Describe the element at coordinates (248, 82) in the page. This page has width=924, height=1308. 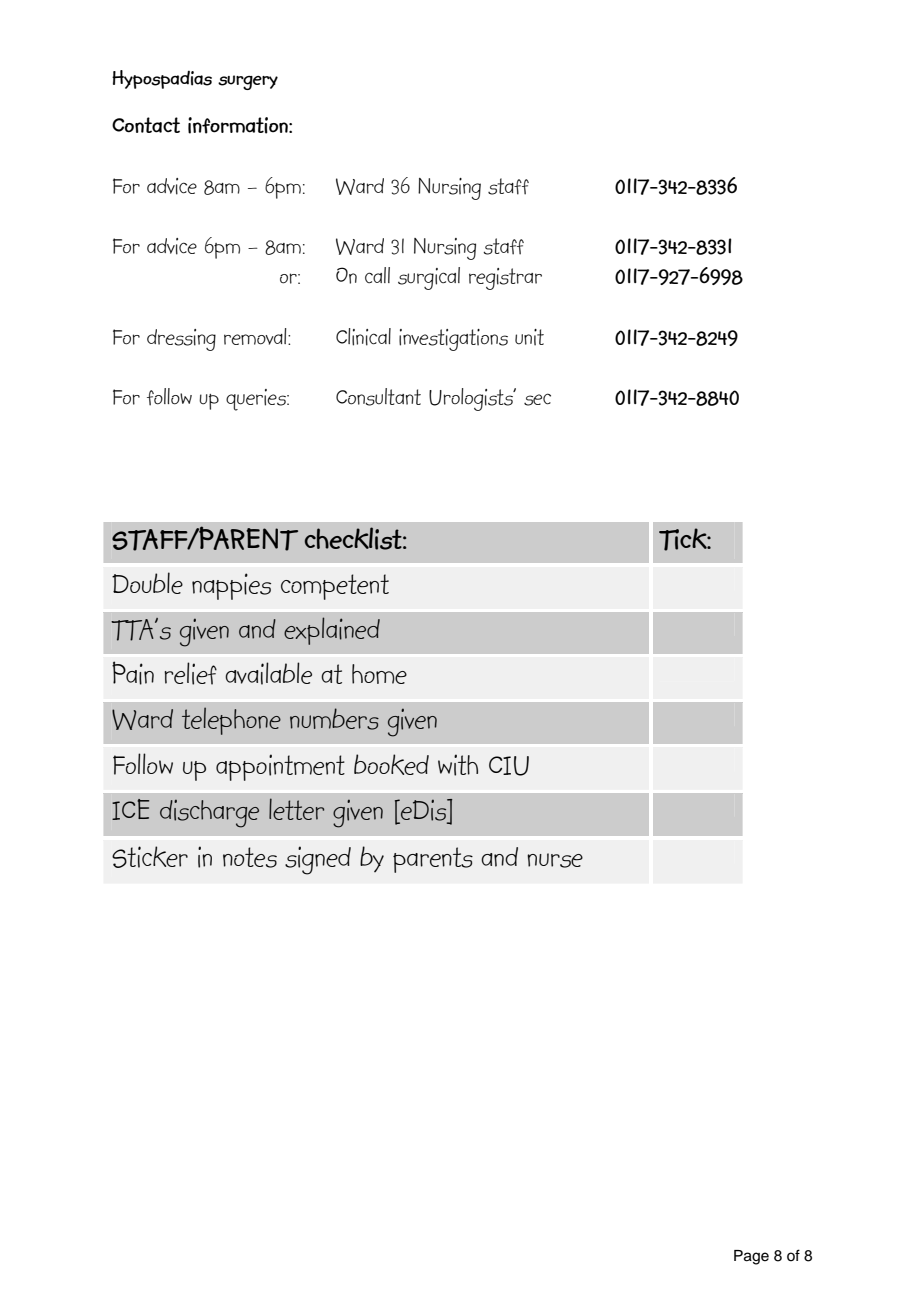
I see `surgery` at that location.
